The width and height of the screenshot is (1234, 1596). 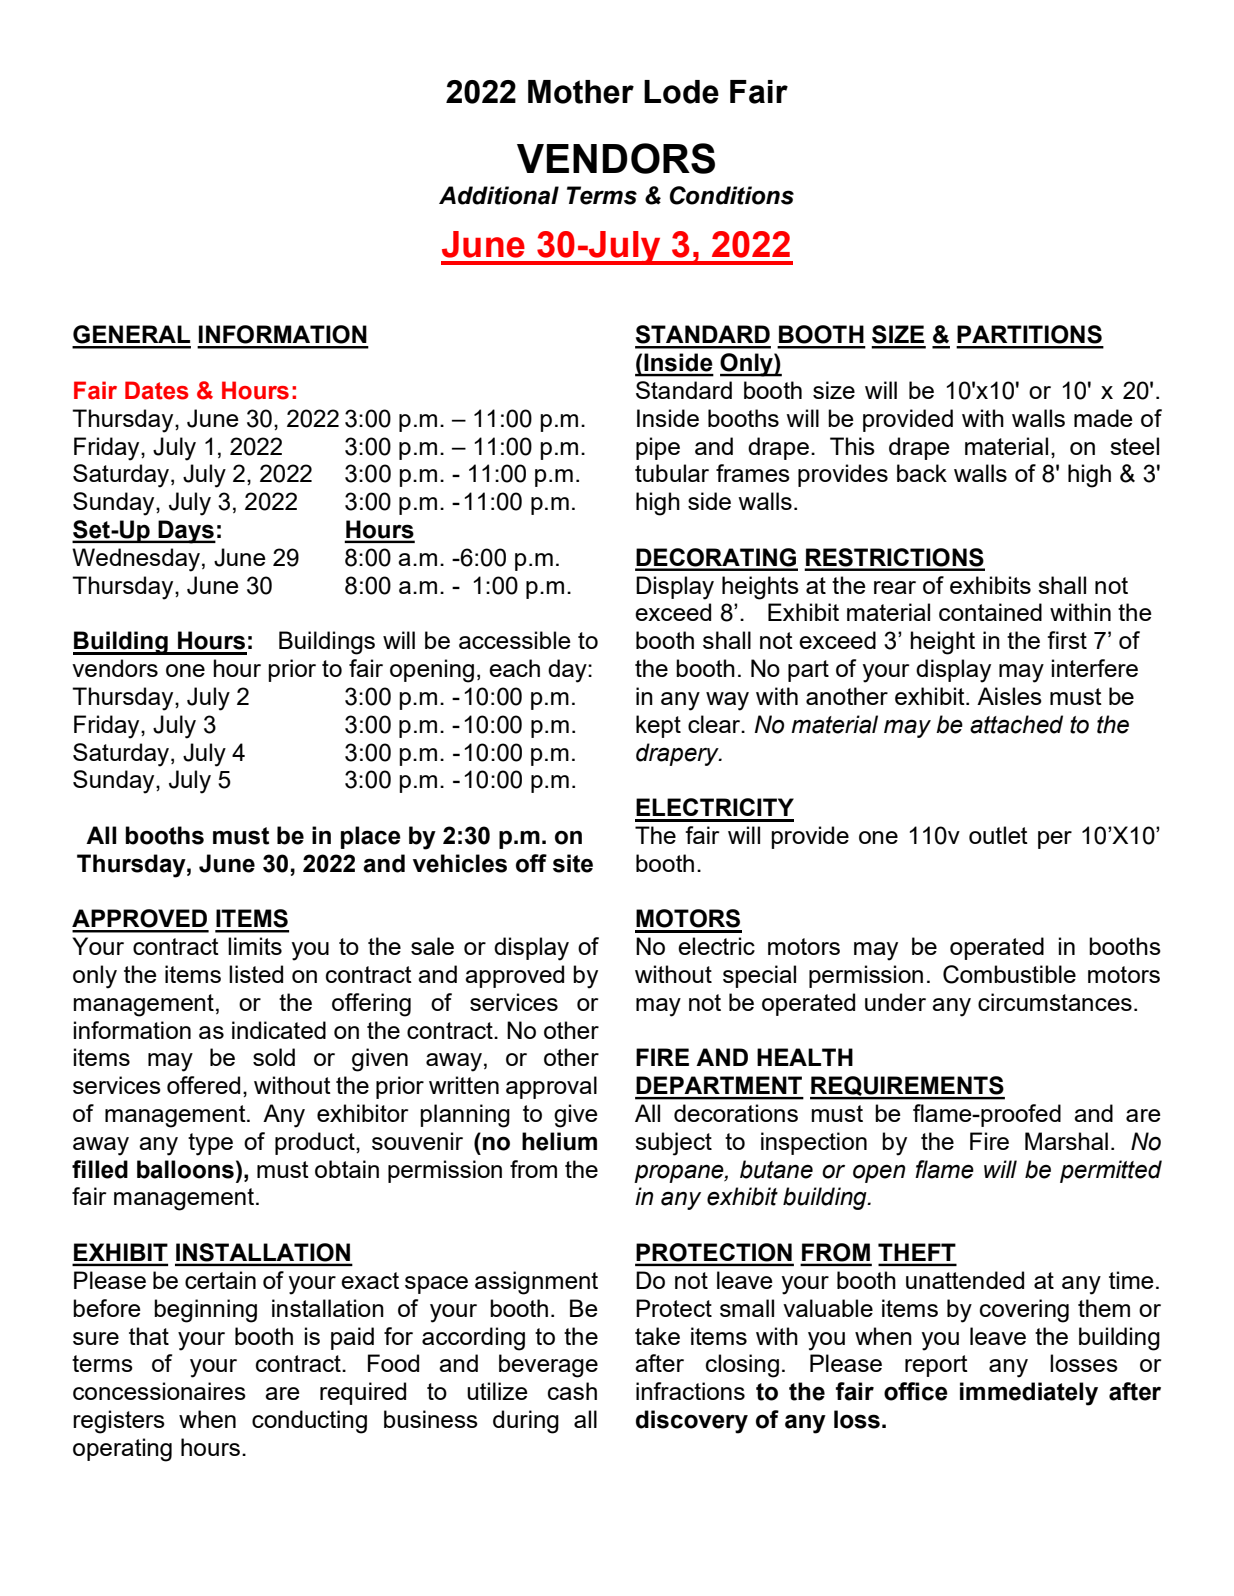 I want to click on place, so click(x=371, y=837).
